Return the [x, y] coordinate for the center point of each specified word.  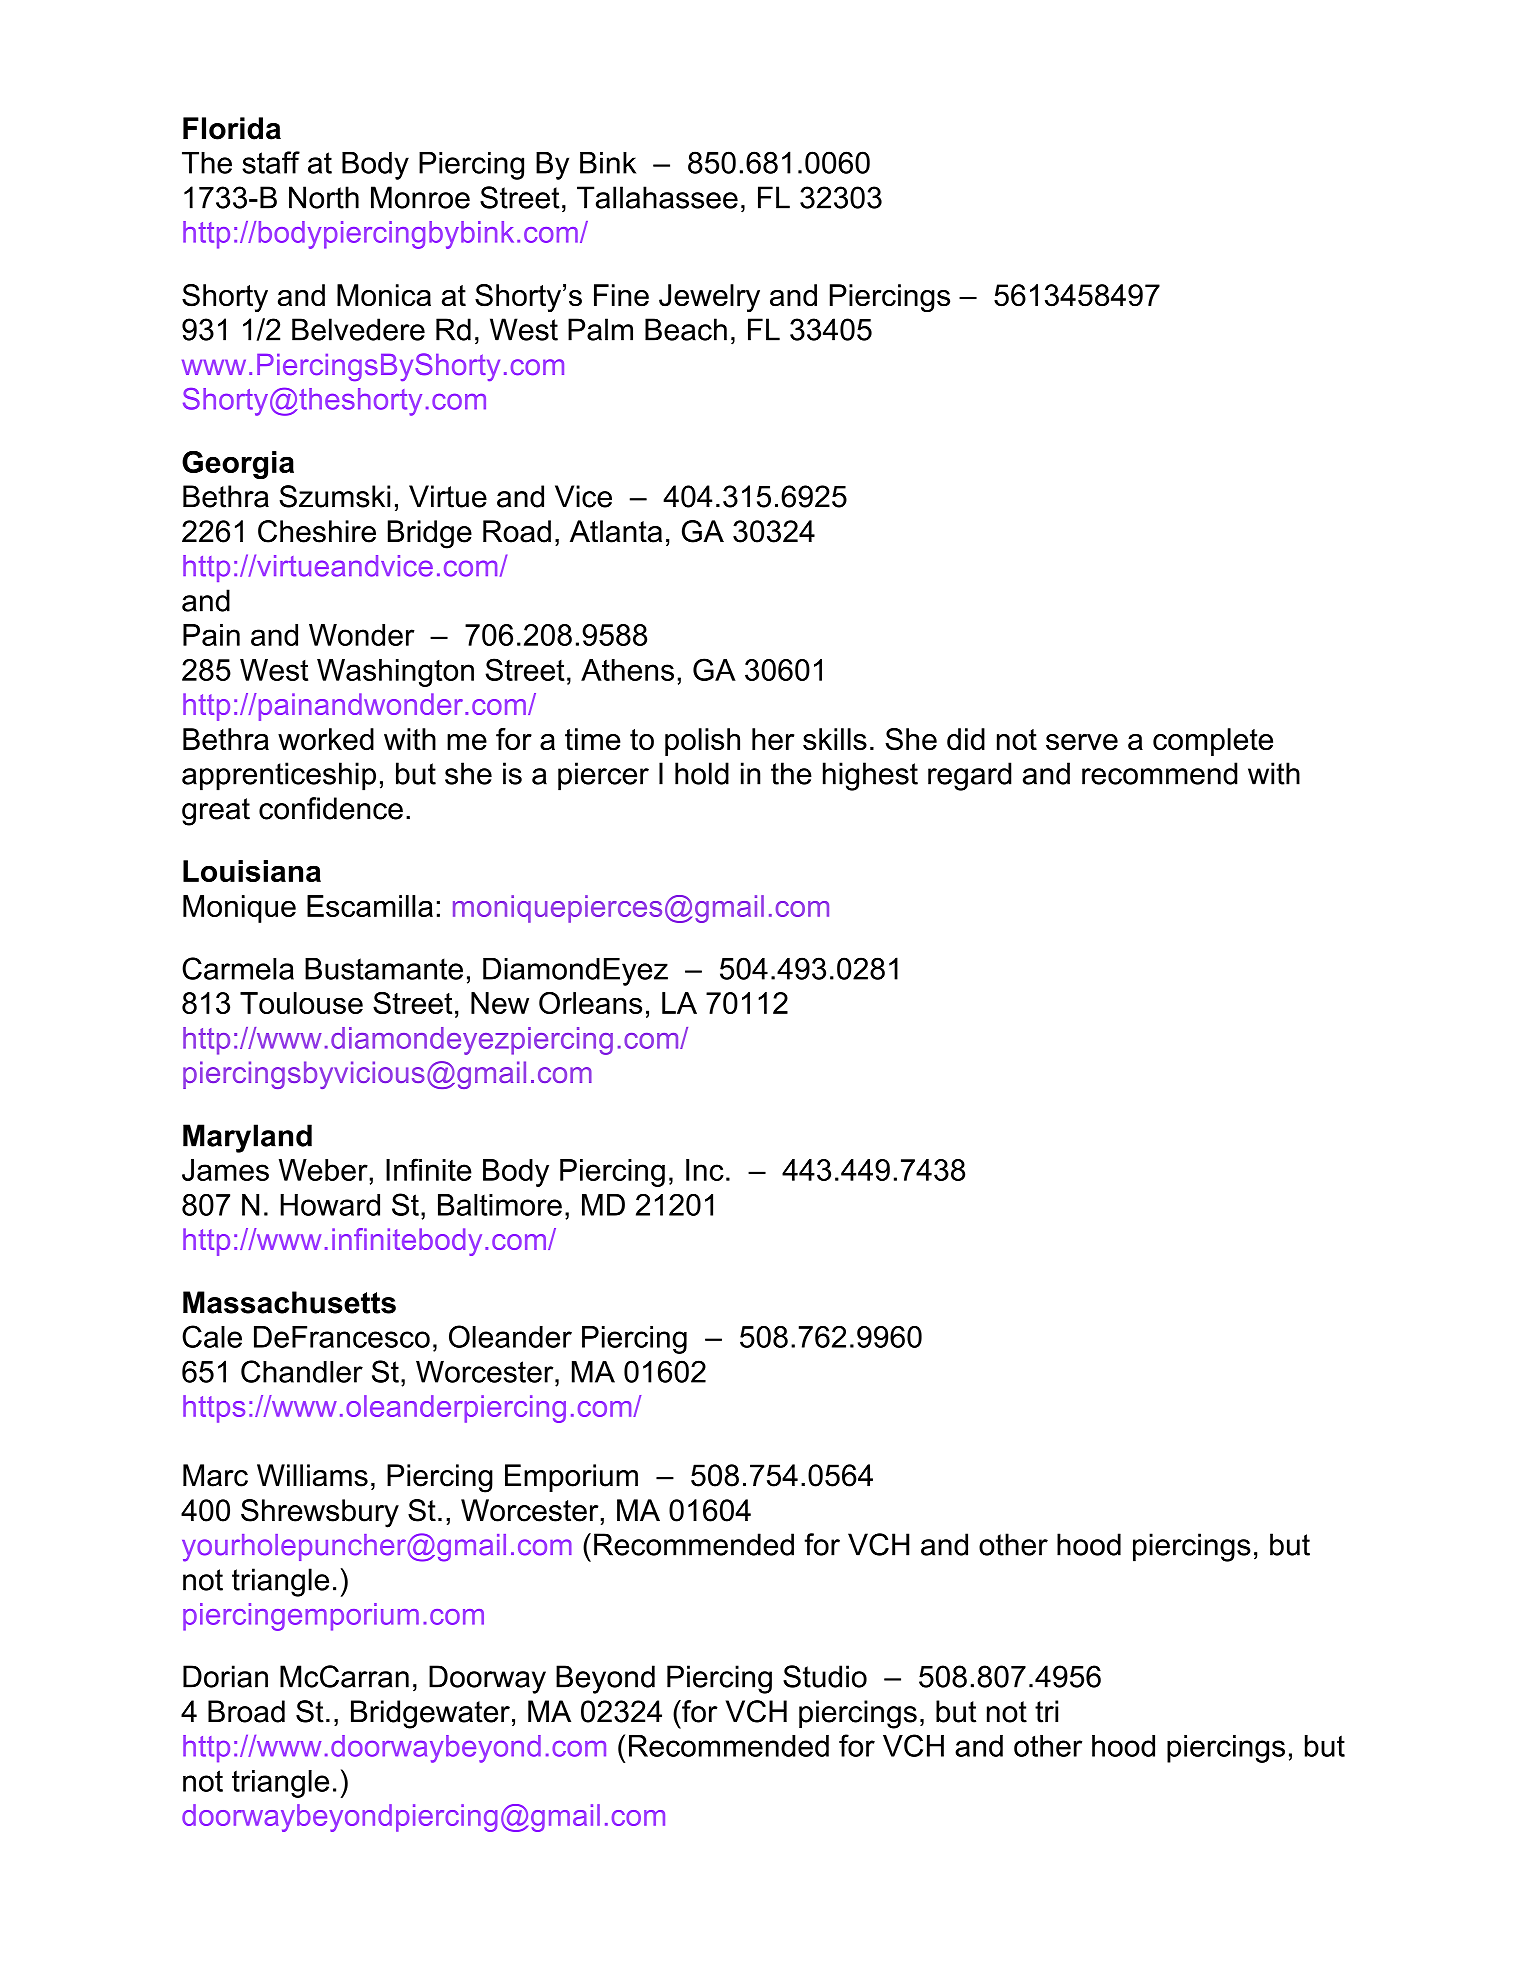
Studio [825, 1676]
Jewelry [709, 298]
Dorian [225, 1676]
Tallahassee [657, 197]
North [324, 197]
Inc [705, 1170]
